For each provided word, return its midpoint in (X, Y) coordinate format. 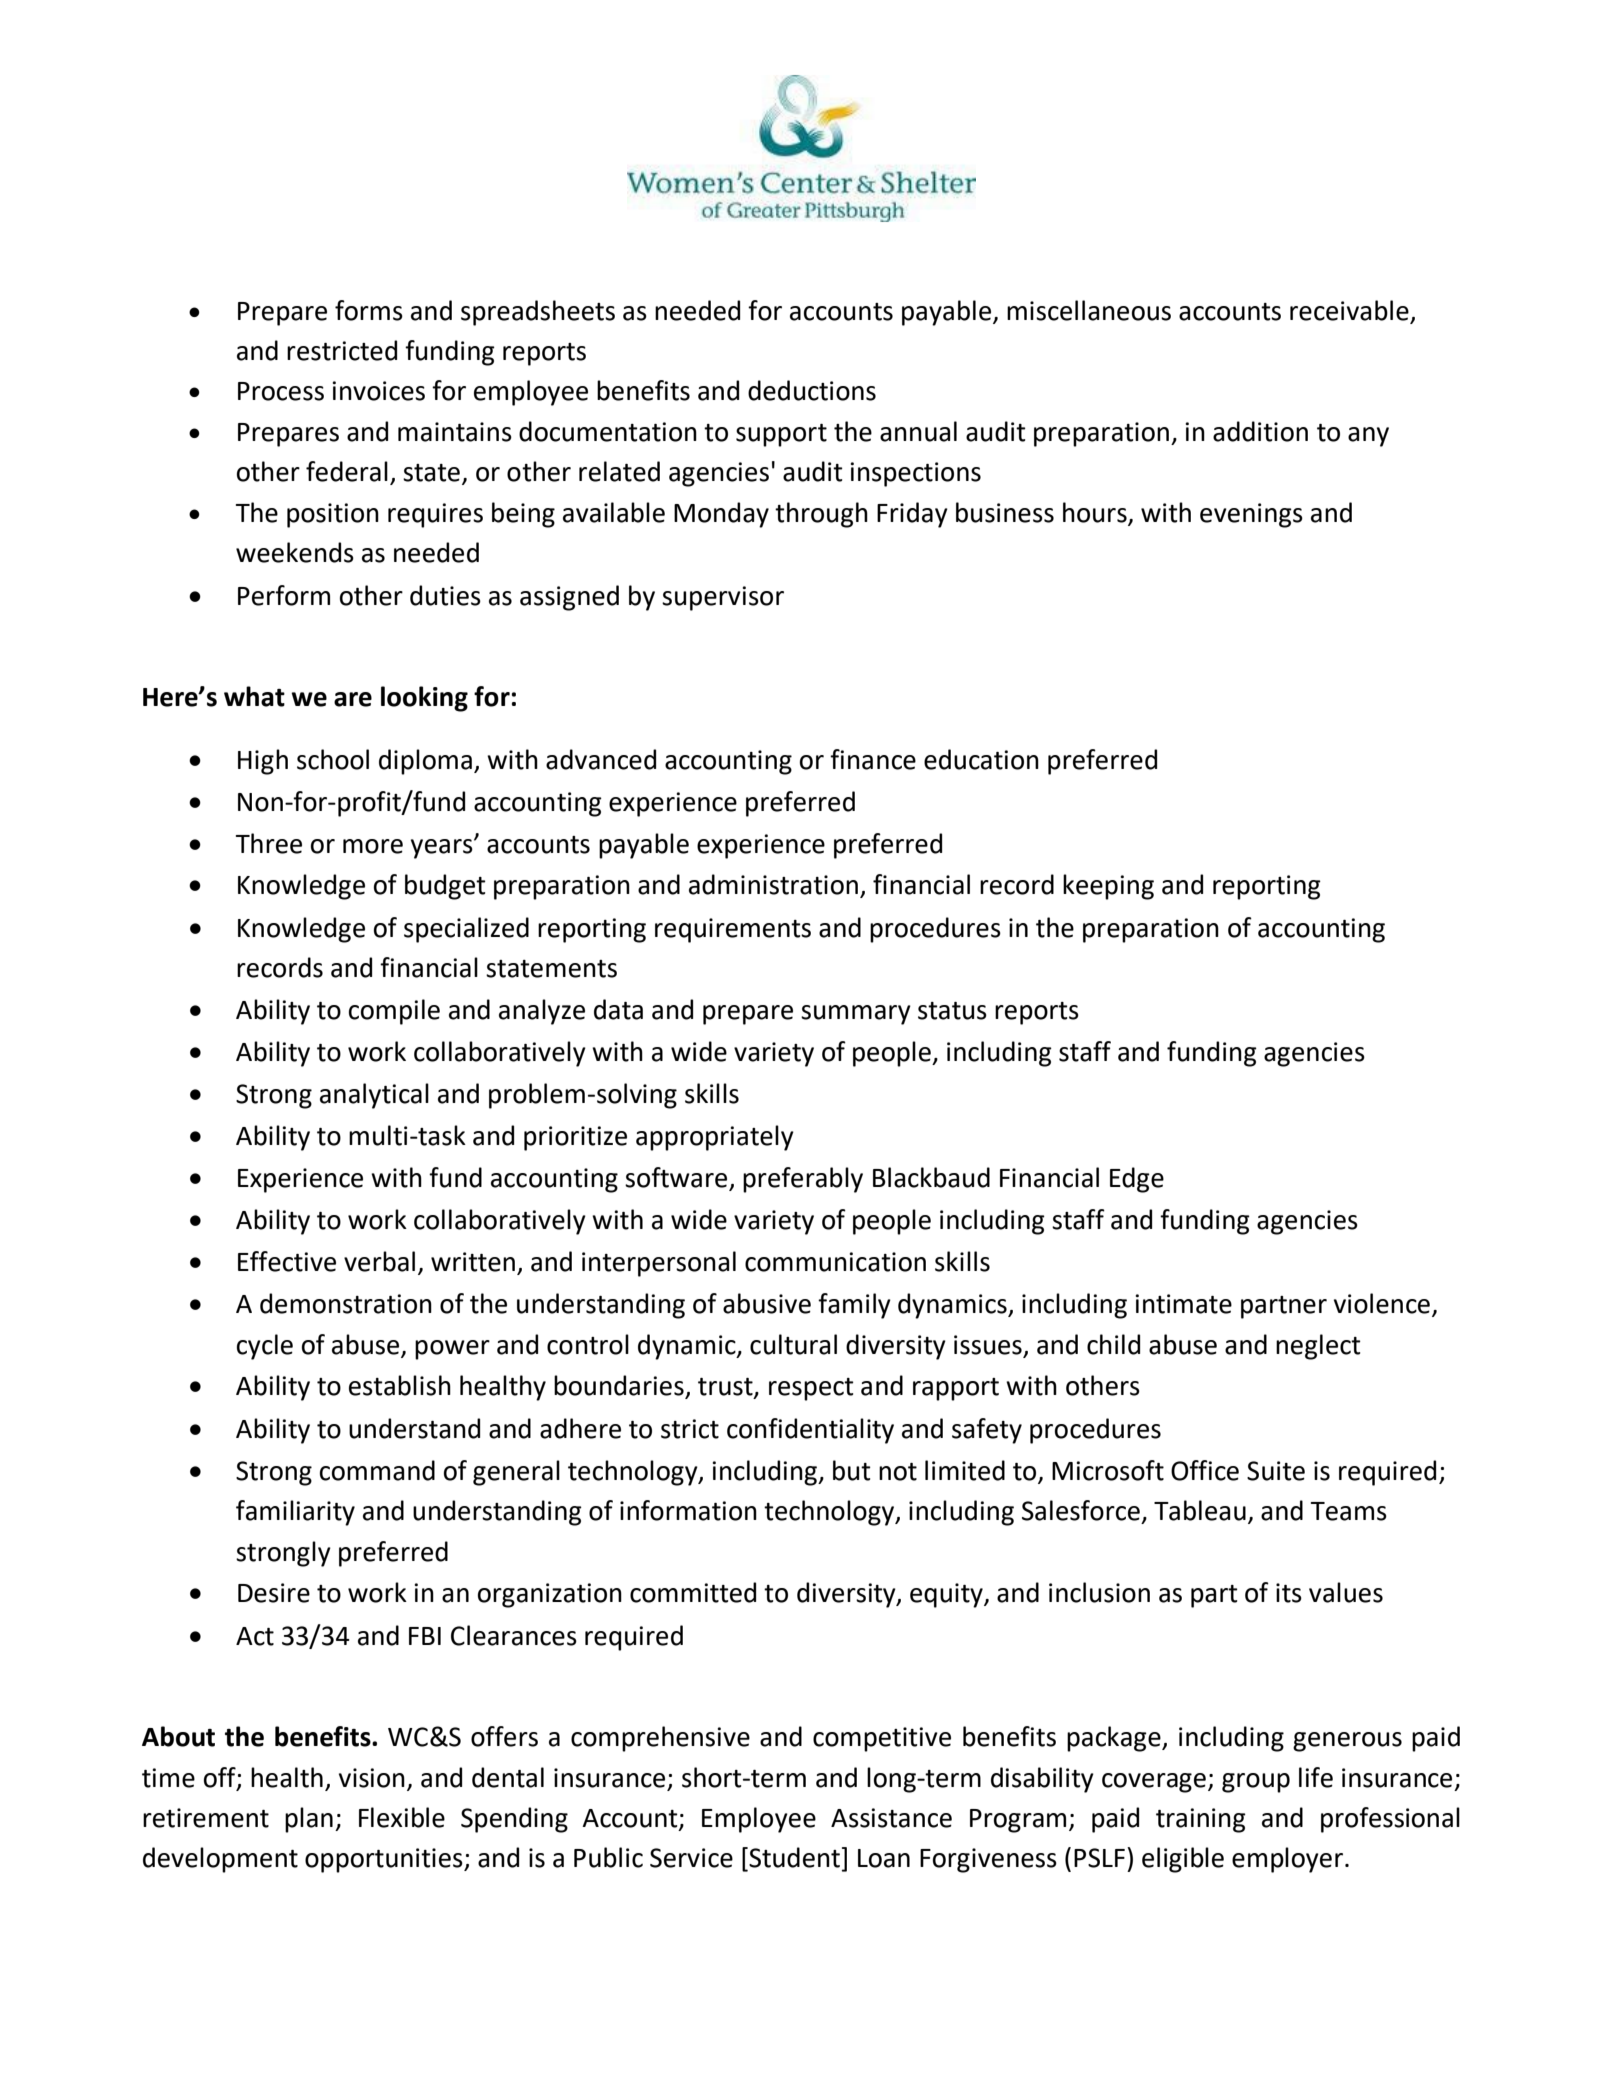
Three (269, 843)
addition (1260, 431)
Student (793, 1857)
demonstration (346, 1303)
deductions (812, 390)
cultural (793, 1344)
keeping (1108, 887)
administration (773, 884)
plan (309, 1820)
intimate (1183, 1304)
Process (281, 391)
